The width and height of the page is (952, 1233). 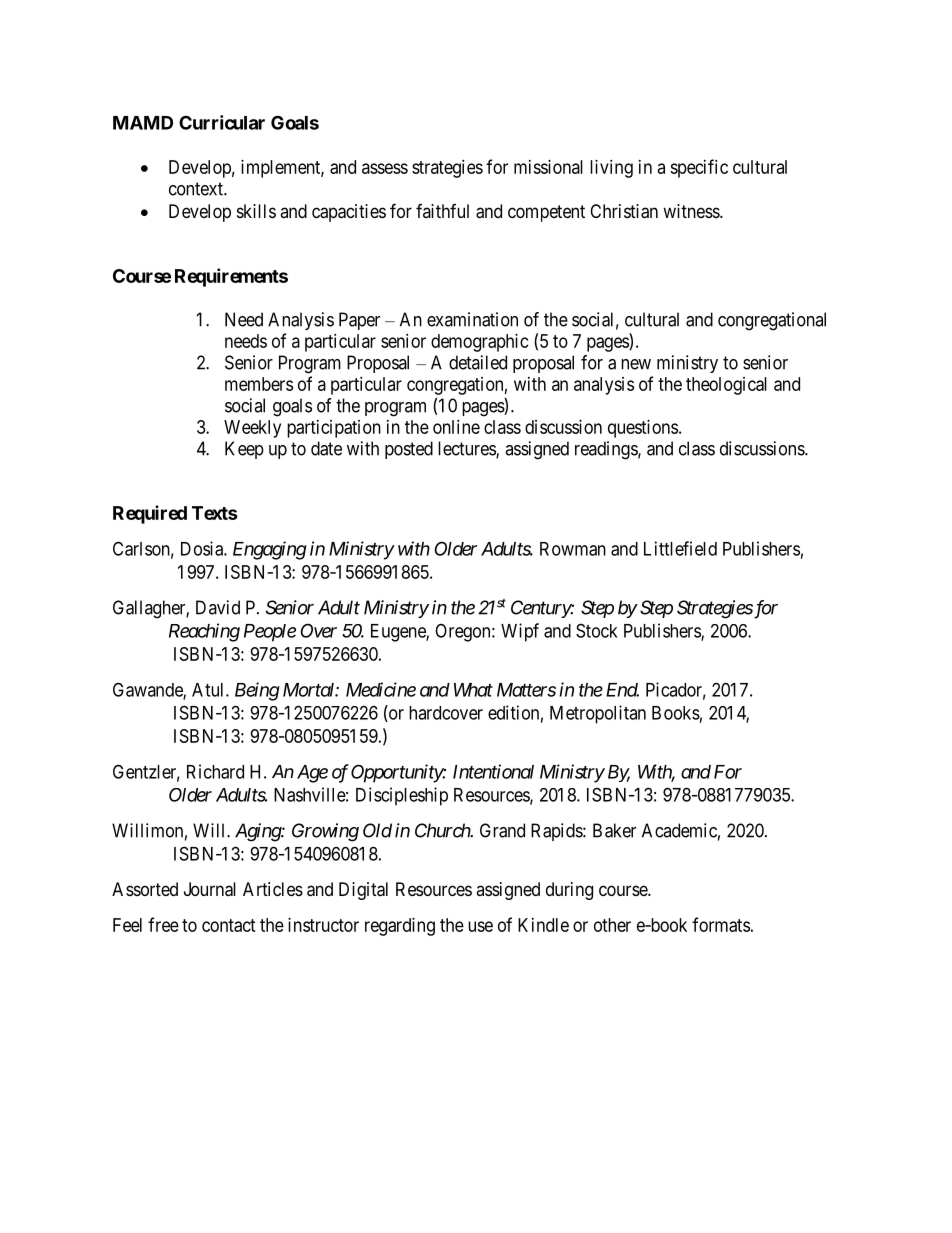 I want to click on assess, so click(x=385, y=168).
